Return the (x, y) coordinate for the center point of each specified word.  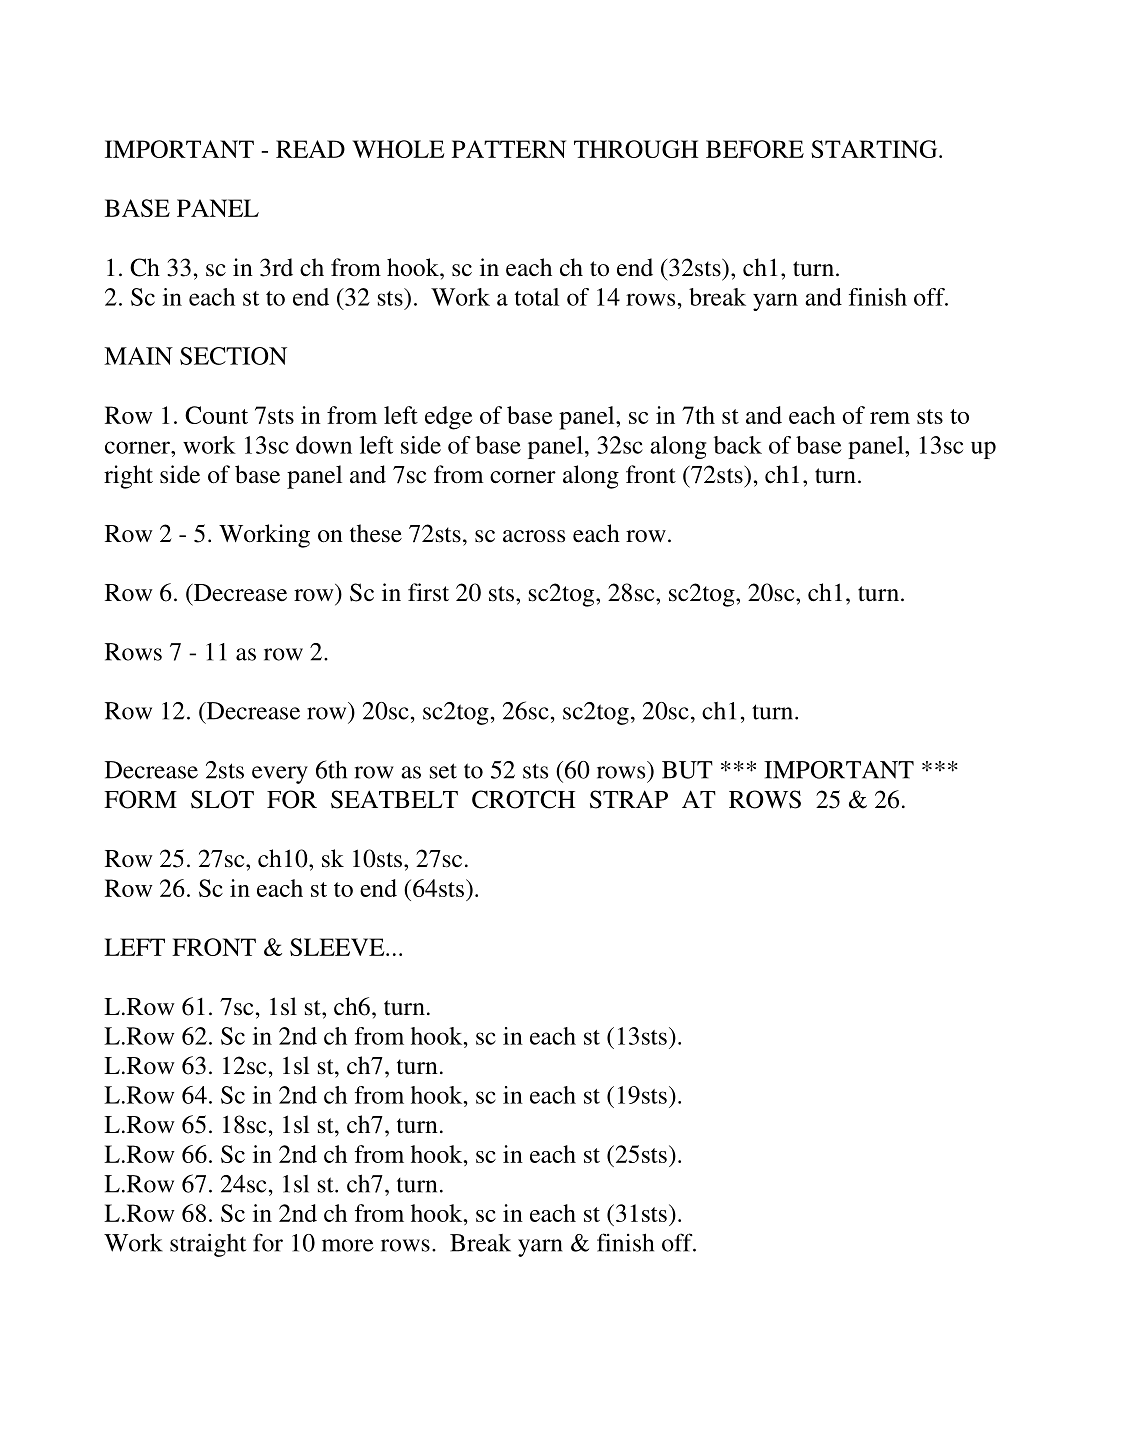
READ (310, 149)
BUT (687, 770)
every (280, 775)
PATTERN (509, 149)
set (443, 771)
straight (208, 1245)
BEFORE (755, 149)
